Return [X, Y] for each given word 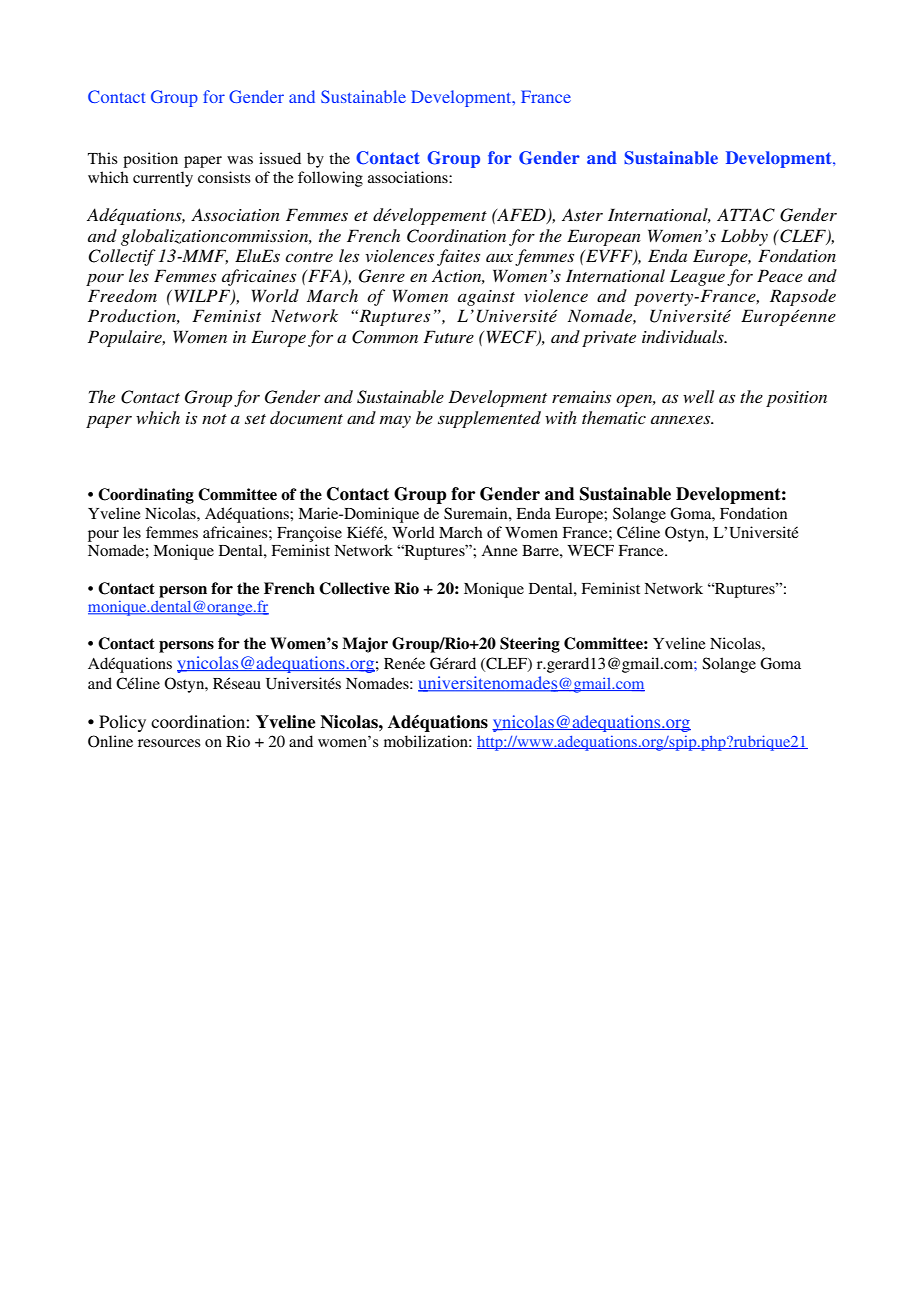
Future [448, 336]
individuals [684, 336]
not [214, 419]
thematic [614, 417]
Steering [530, 645]
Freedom [122, 295]
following [330, 179]
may [395, 422]
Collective [354, 588]
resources [169, 743]
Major [365, 645]
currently [163, 179]
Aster [582, 214]
